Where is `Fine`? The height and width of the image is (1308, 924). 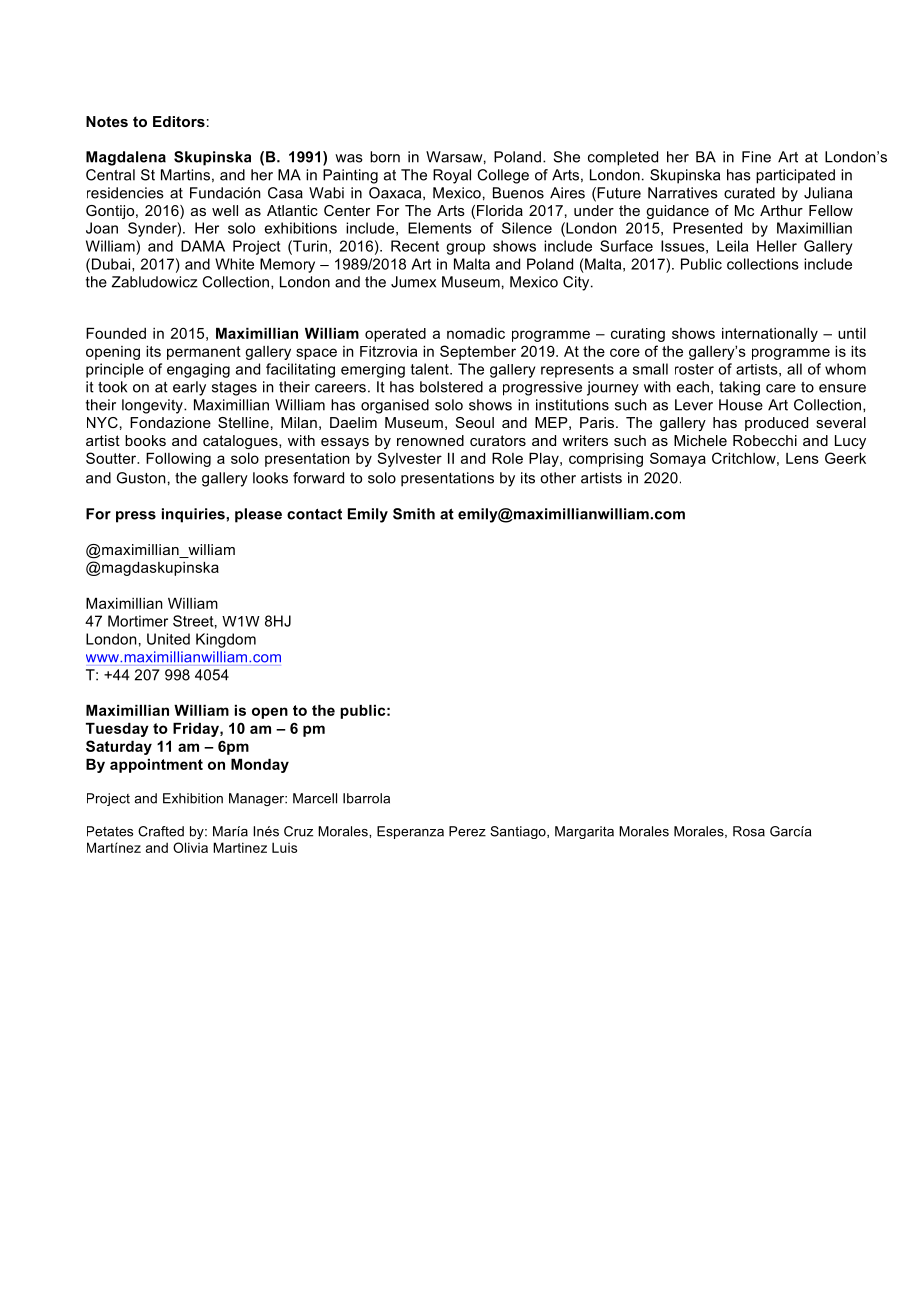 Fine is located at coordinates (756, 157).
